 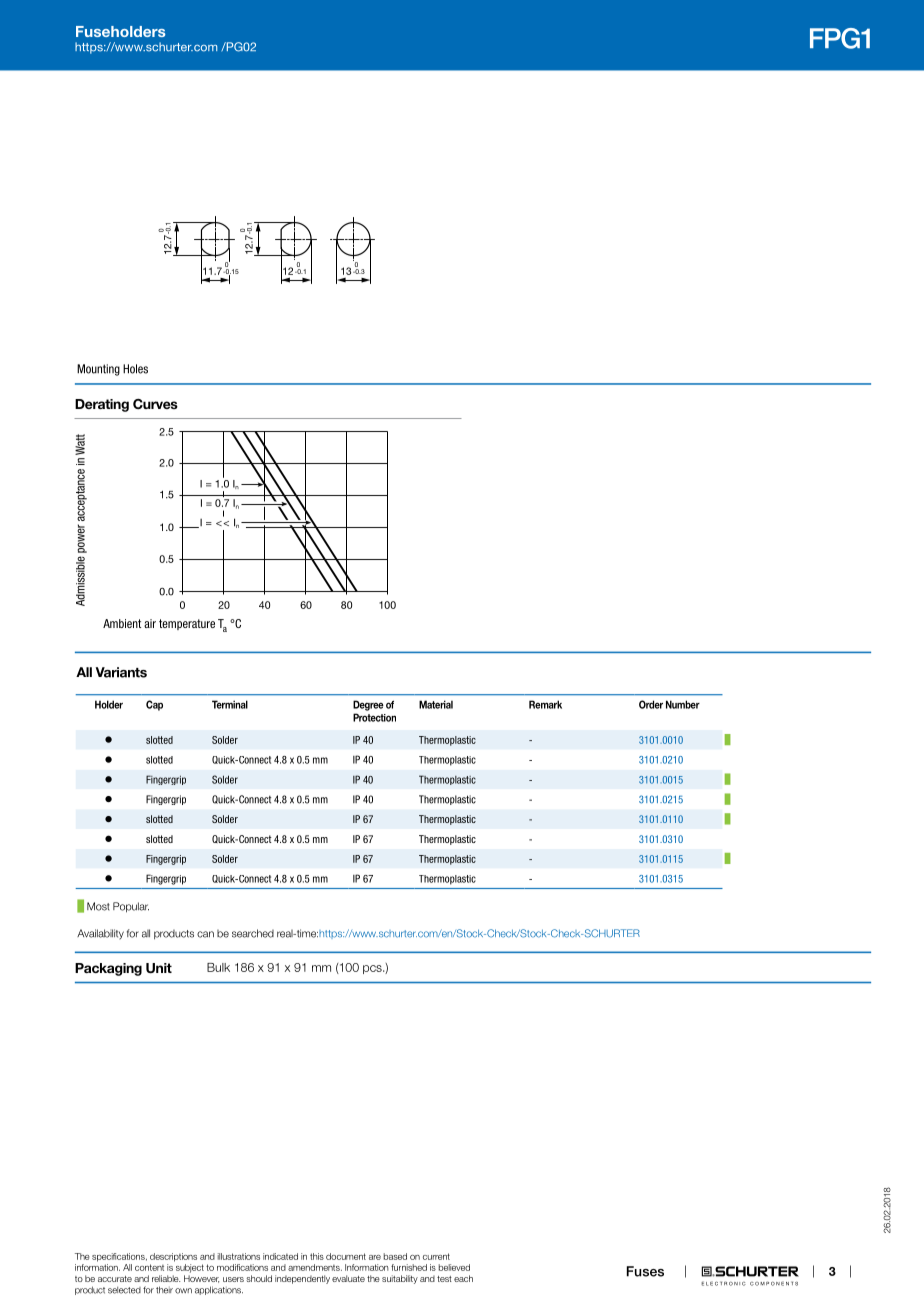 What do you see at coordinates (368, 705) in the document?
I see `Degree` at bounding box center [368, 705].
